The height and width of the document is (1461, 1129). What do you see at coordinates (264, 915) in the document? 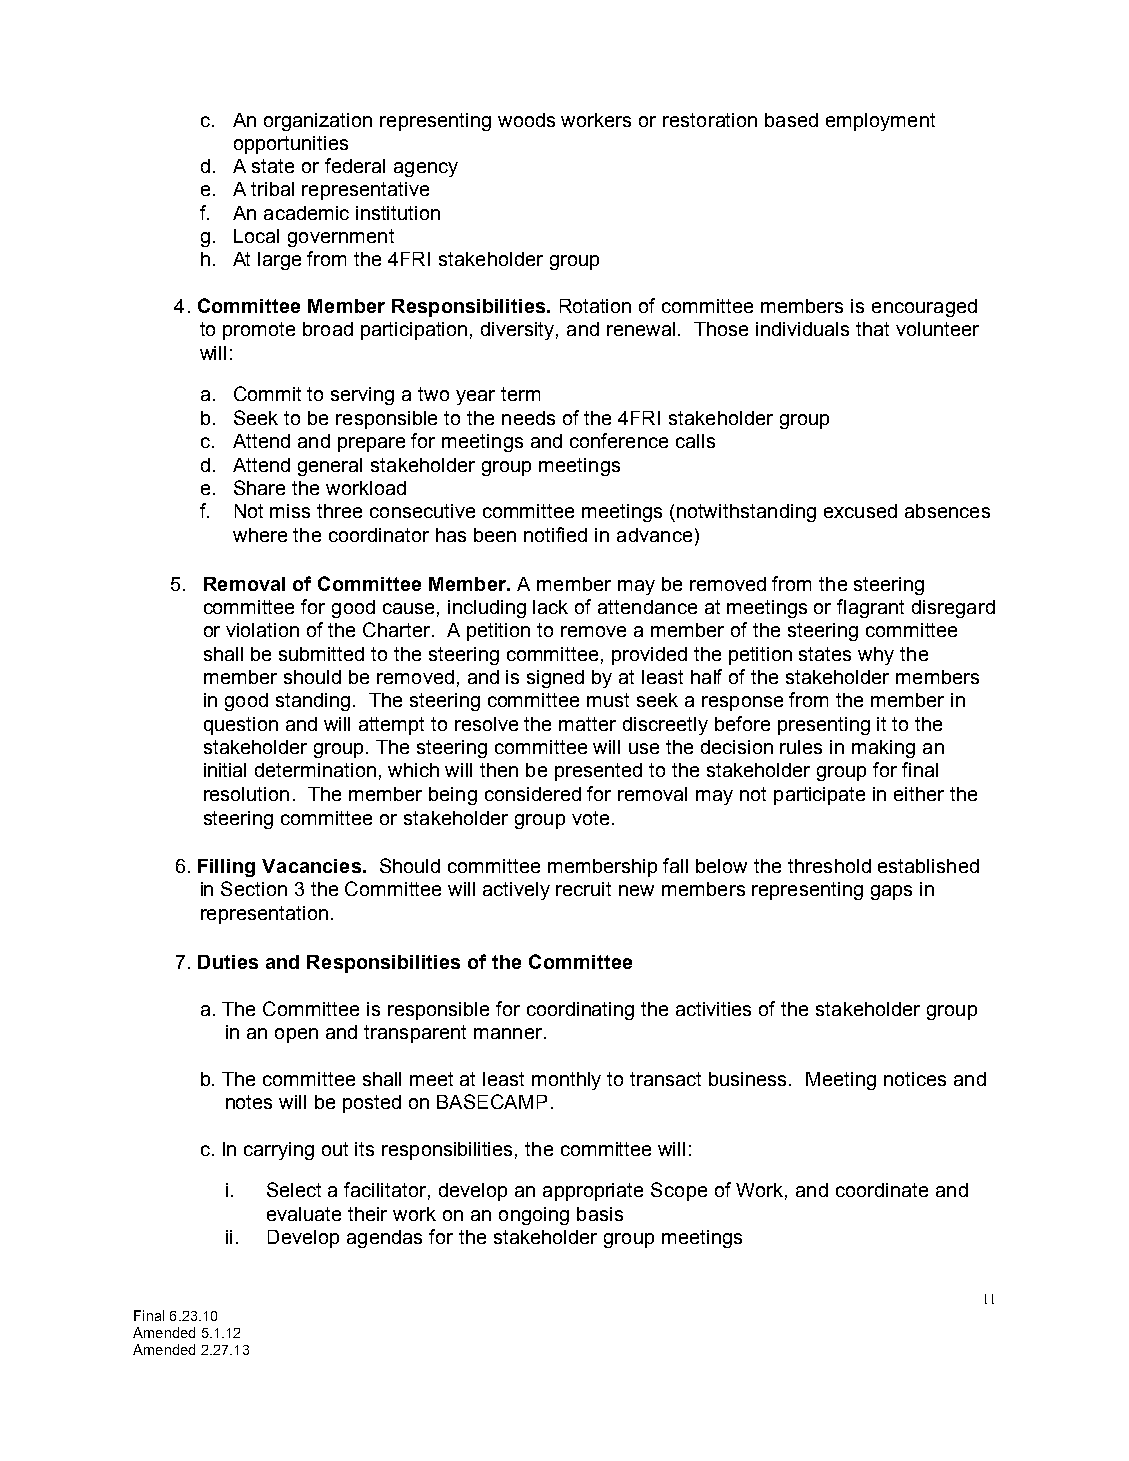
I see `representation` at bounding box center [264, 915].
